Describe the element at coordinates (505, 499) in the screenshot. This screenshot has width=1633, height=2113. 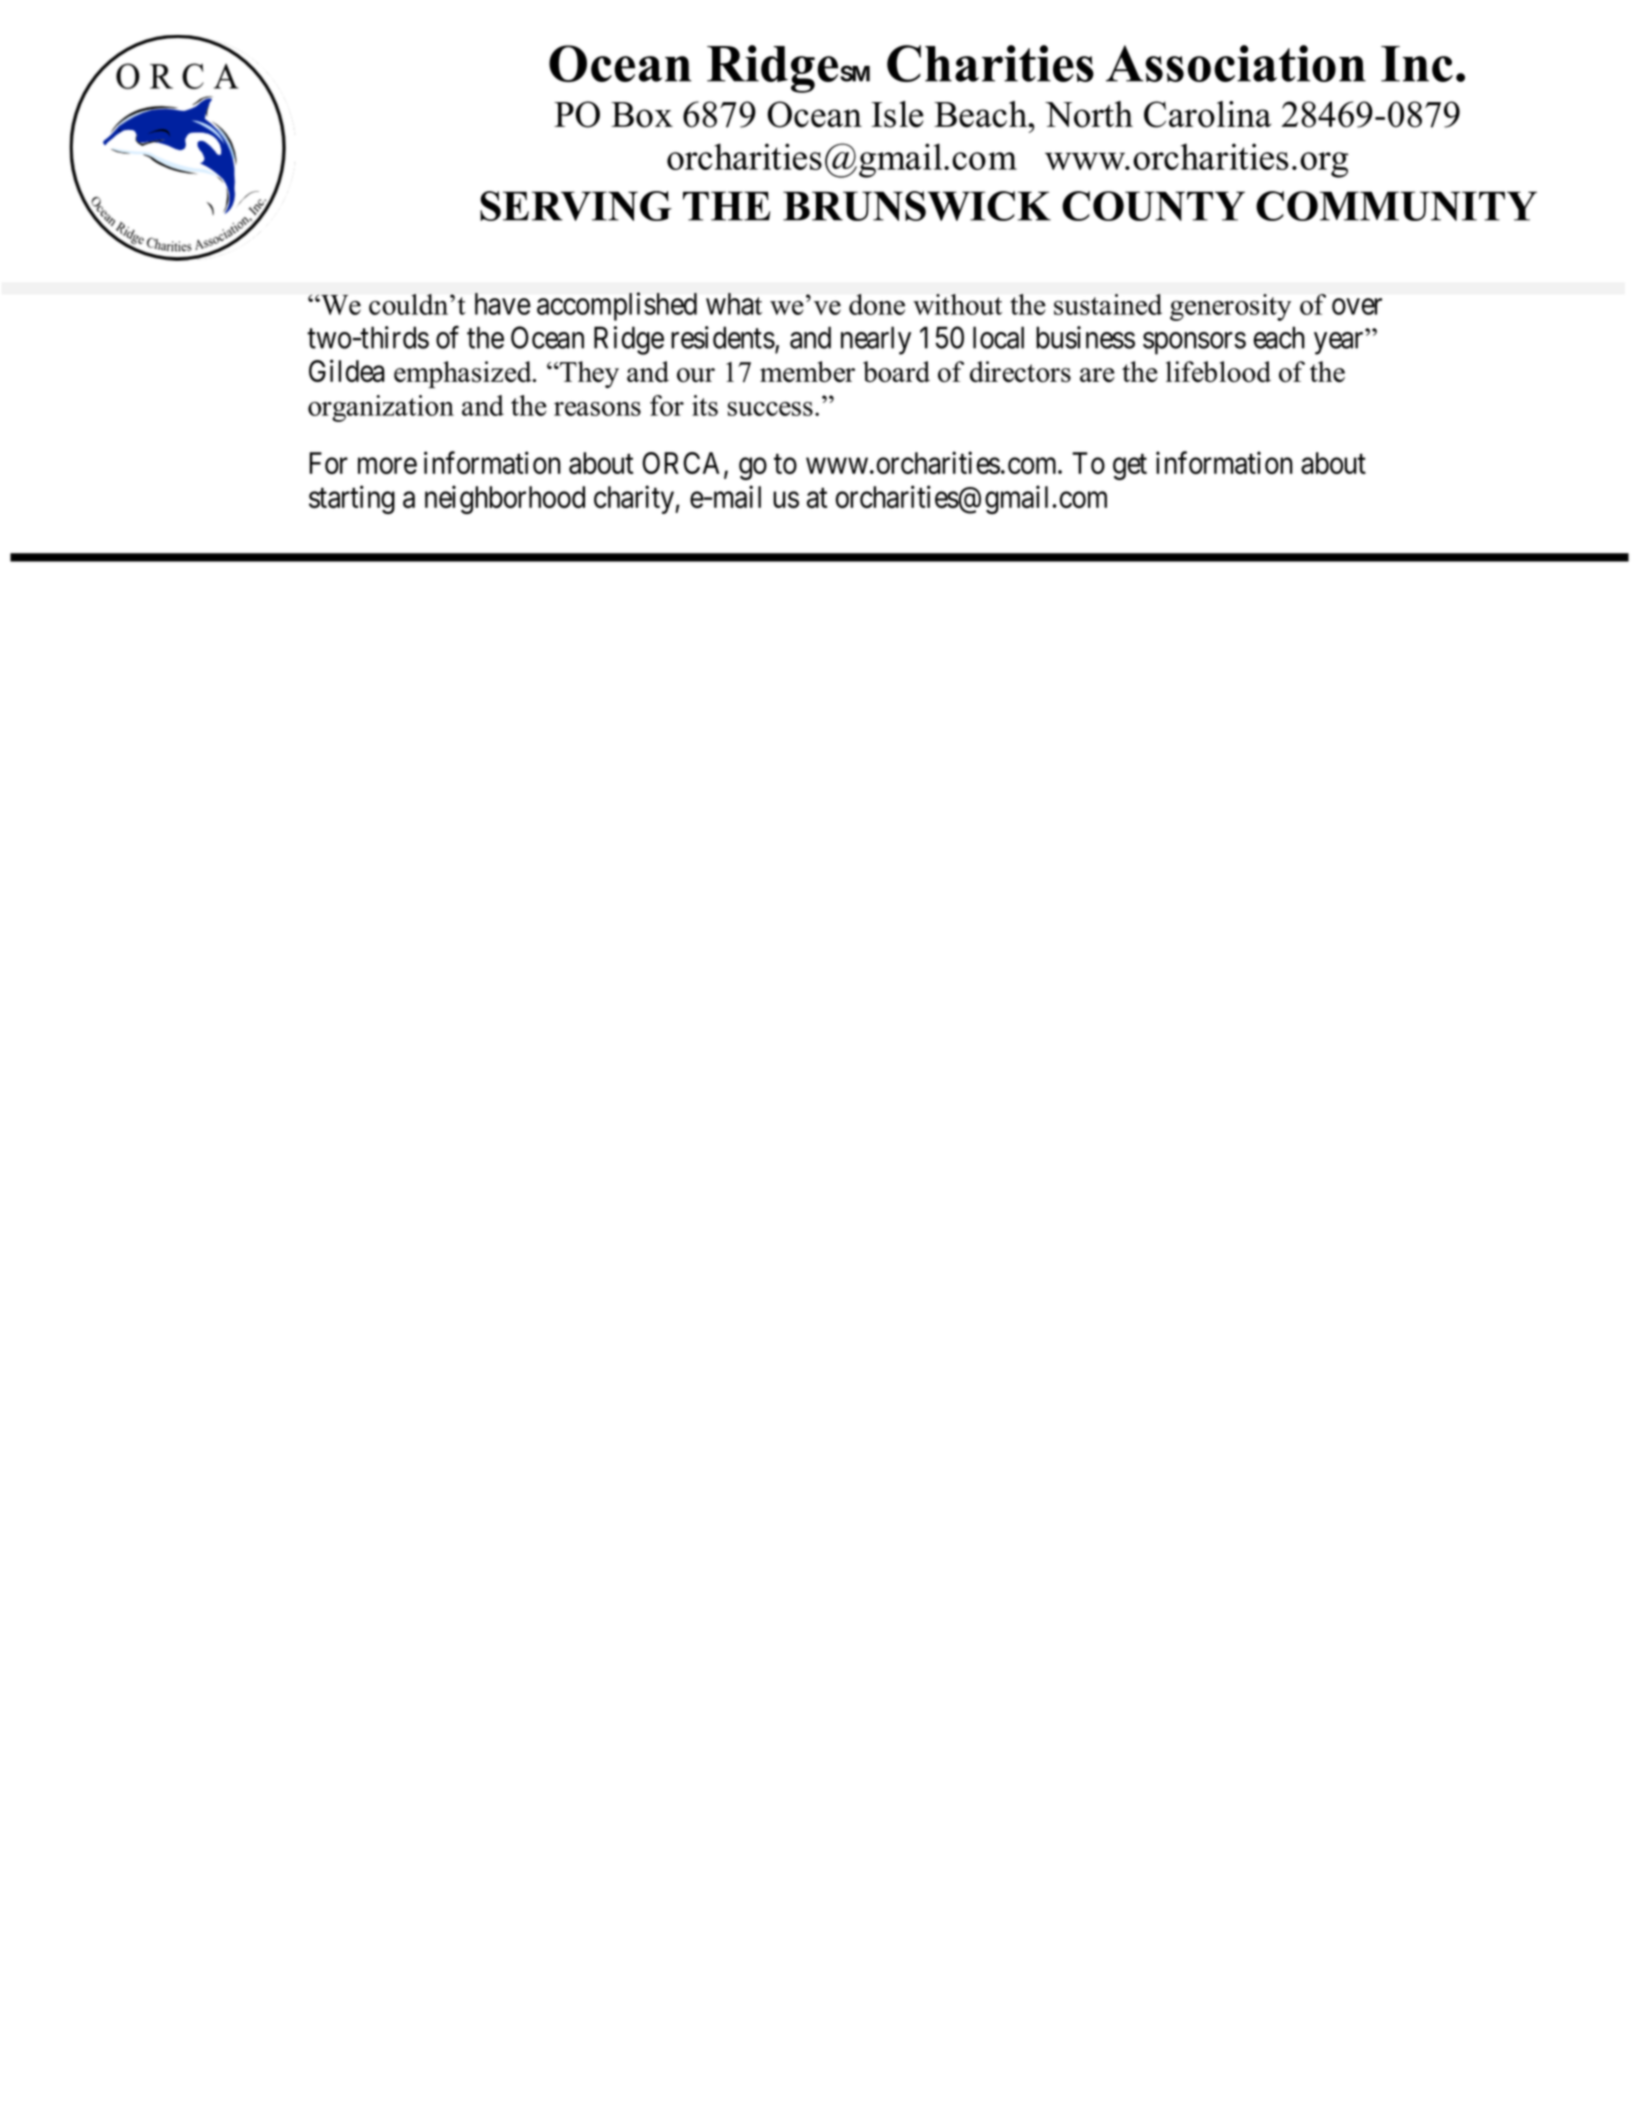
I see `neighborhood` at that location.
